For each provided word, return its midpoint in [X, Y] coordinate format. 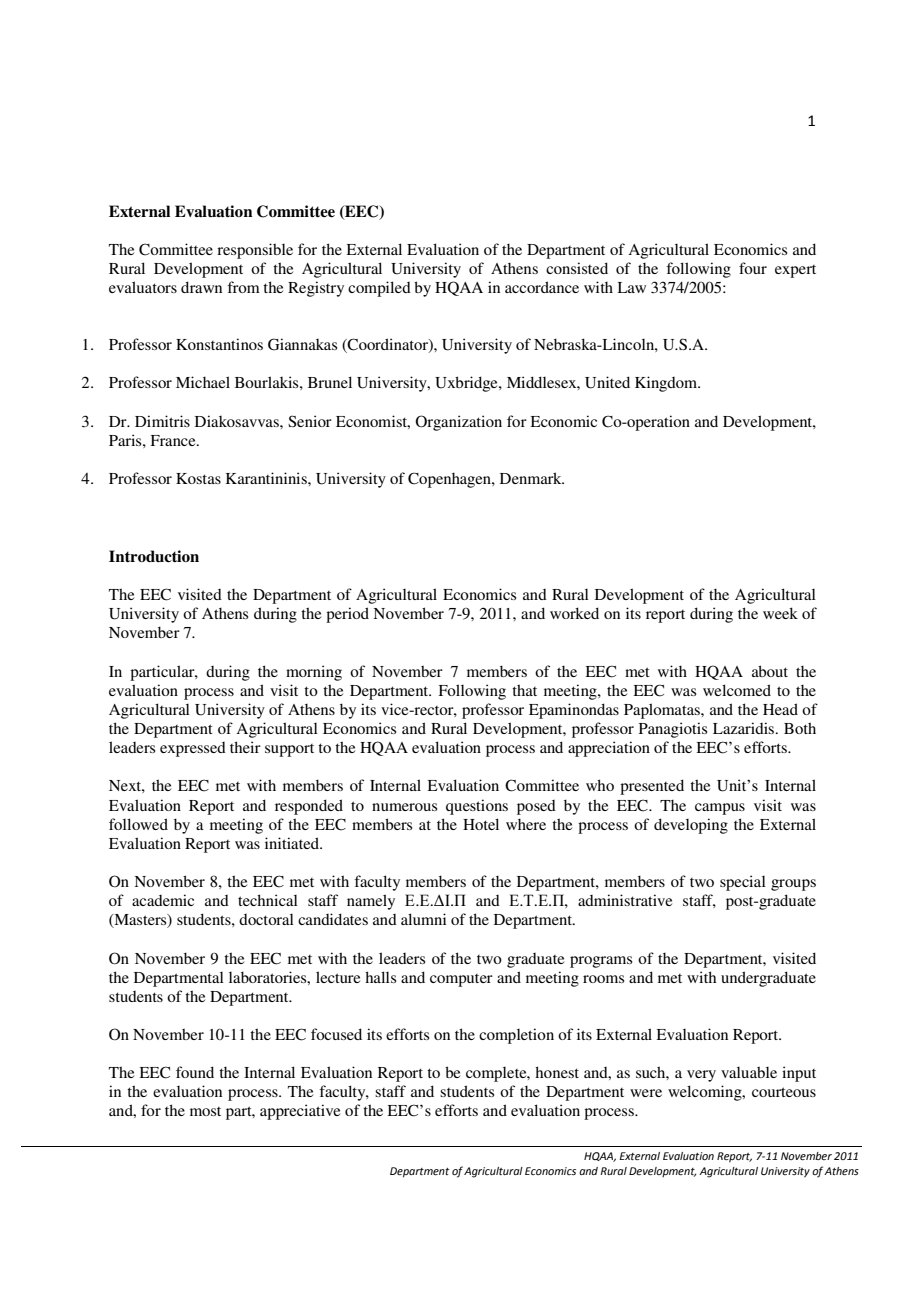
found [195, 1072]
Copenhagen [450, 480]
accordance [542, 287]
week [780, 613]
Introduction [154, 556]
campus [720, 809]
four [753, 268]
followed [138, 824]
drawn [201, 287]
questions [477, 807]
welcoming [706, 1093]
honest [557, 1072]
